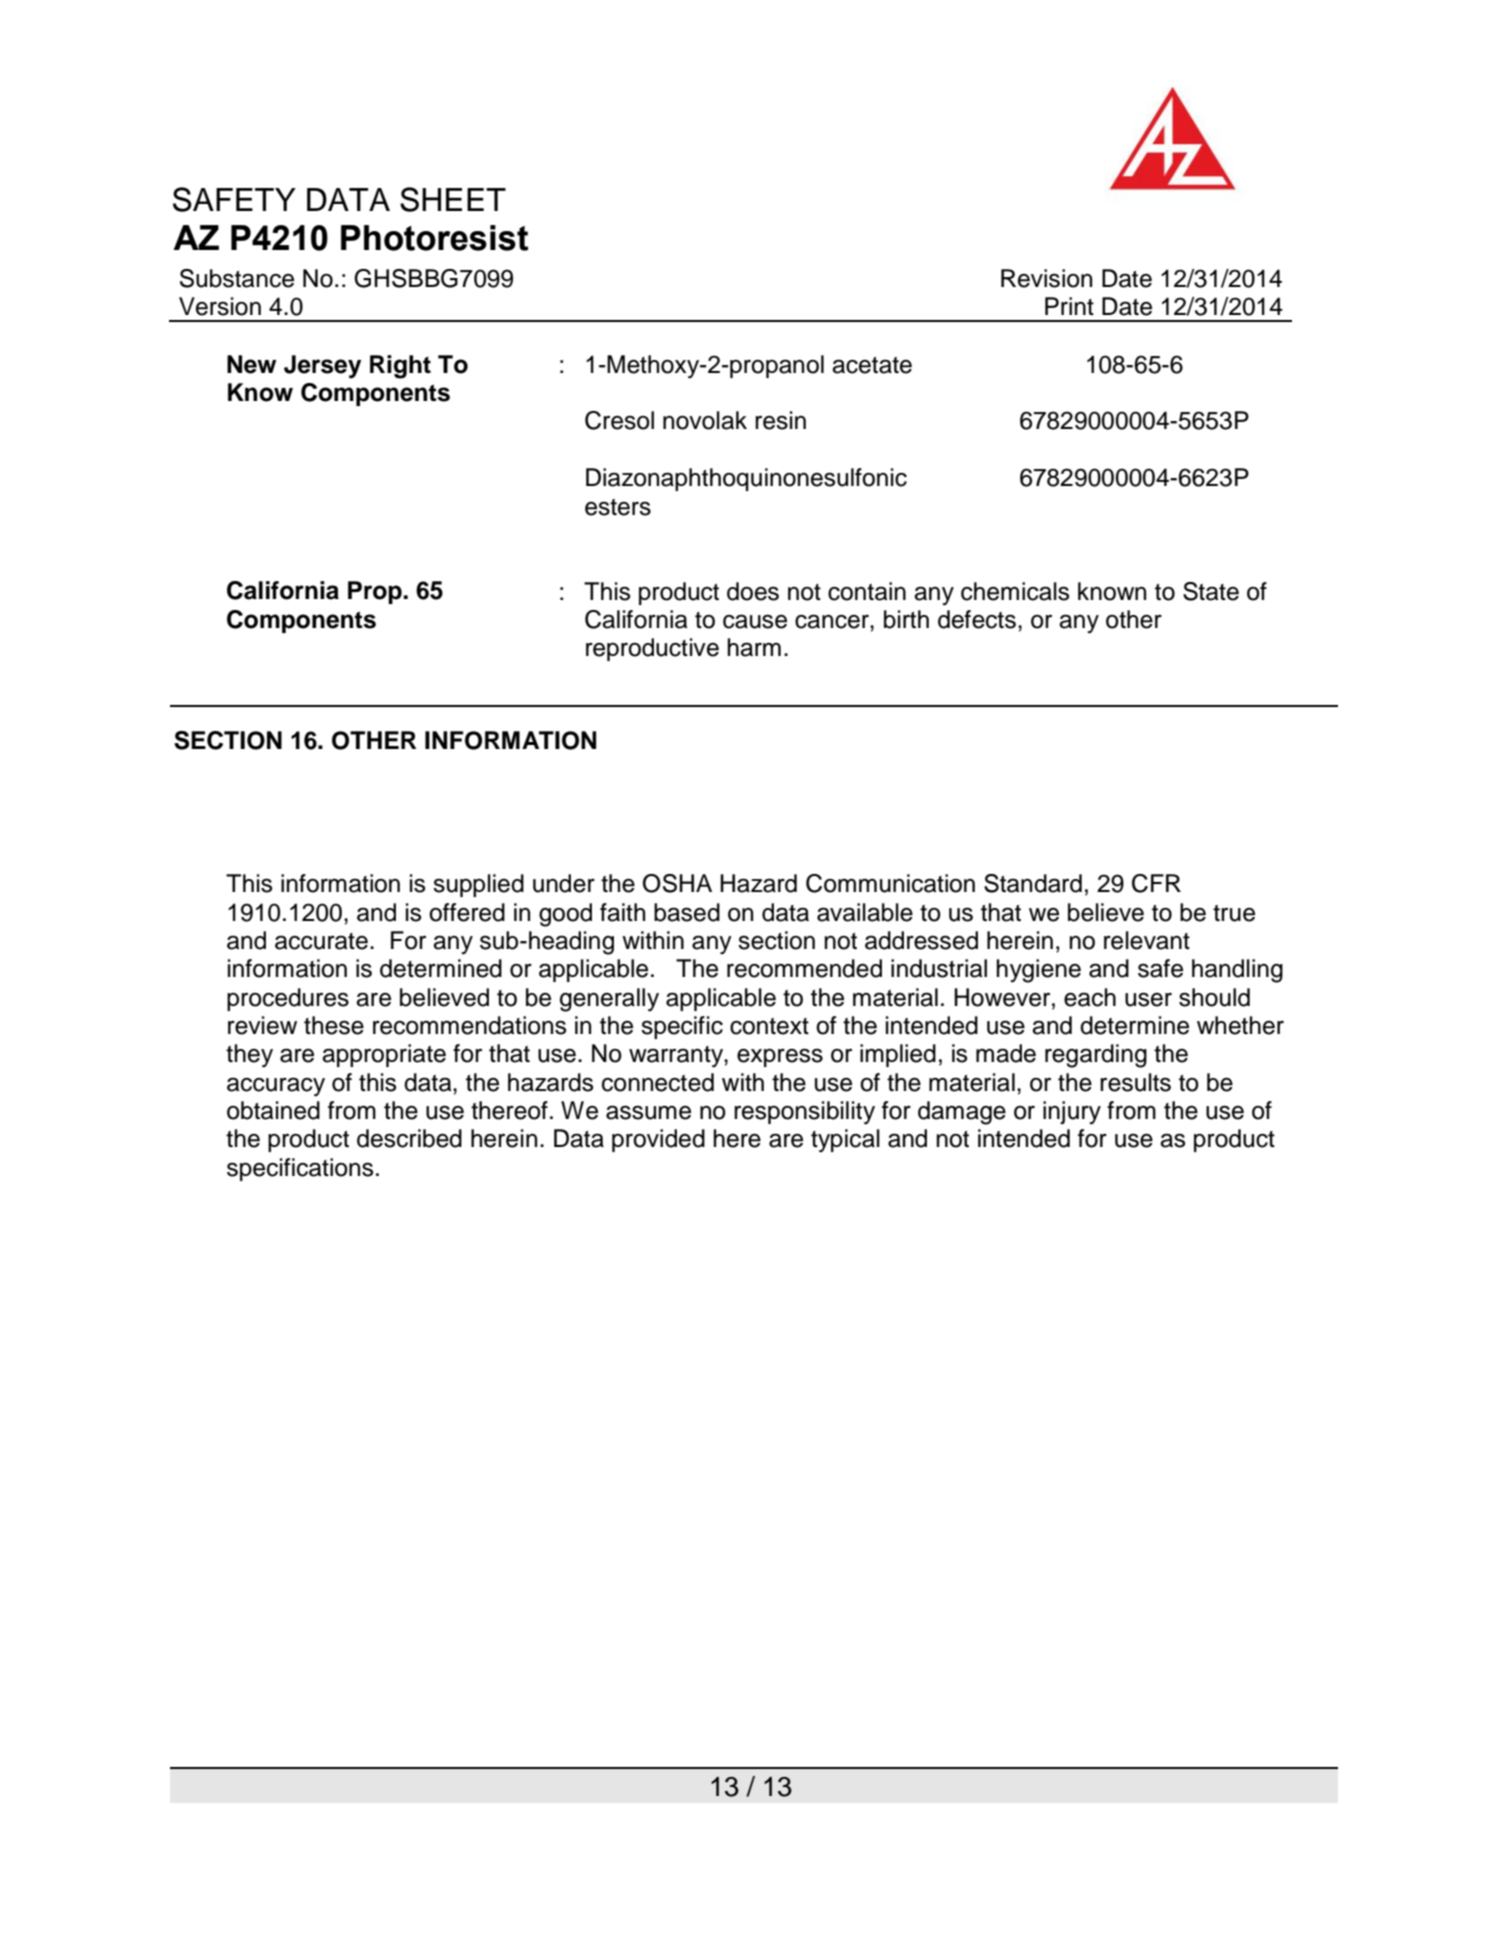 The height and width of the screenshot is (1952, 1508). I want to click on CFR, so click(1156, 883).
